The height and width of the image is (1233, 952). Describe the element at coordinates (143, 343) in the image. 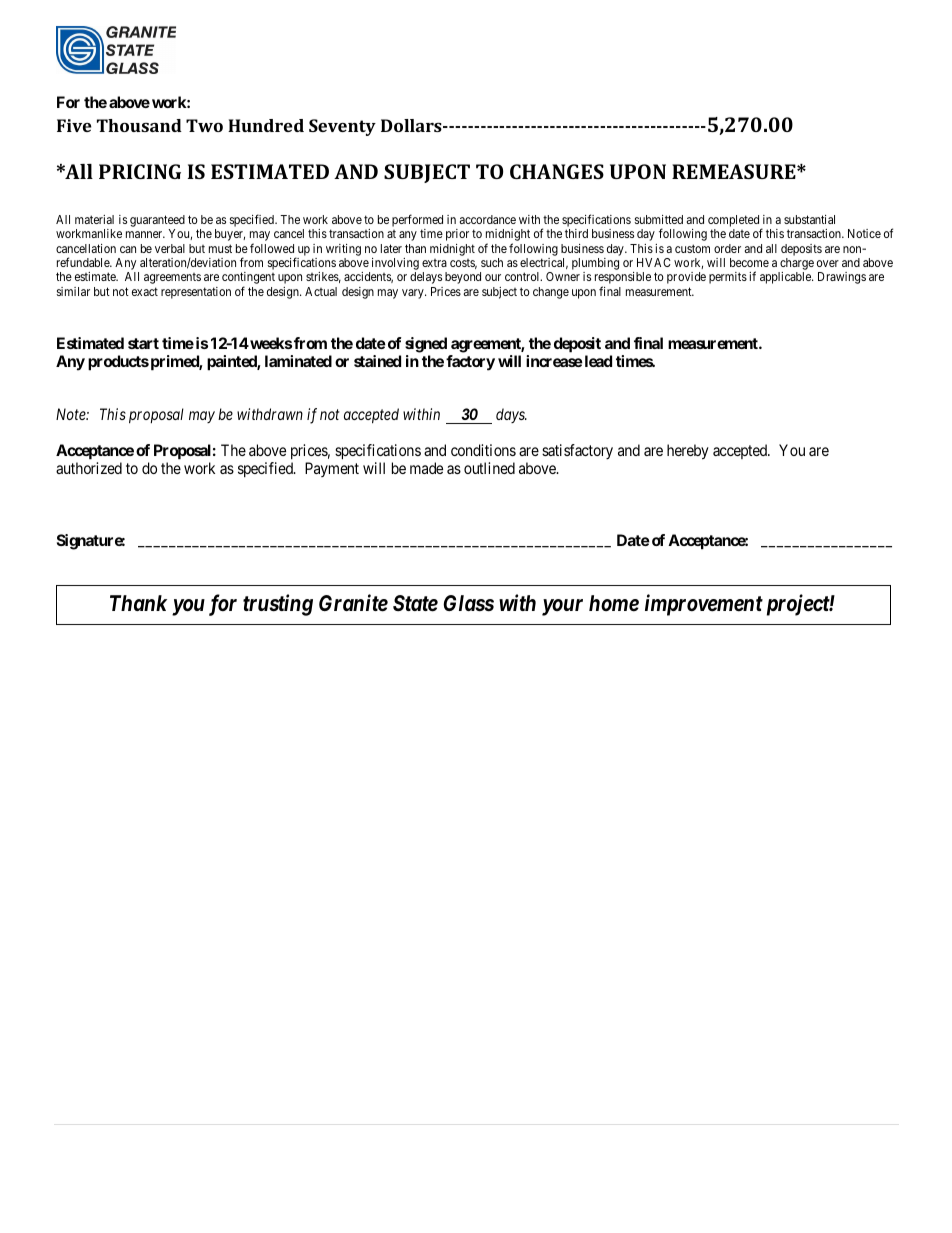

I see `start` at that location.
